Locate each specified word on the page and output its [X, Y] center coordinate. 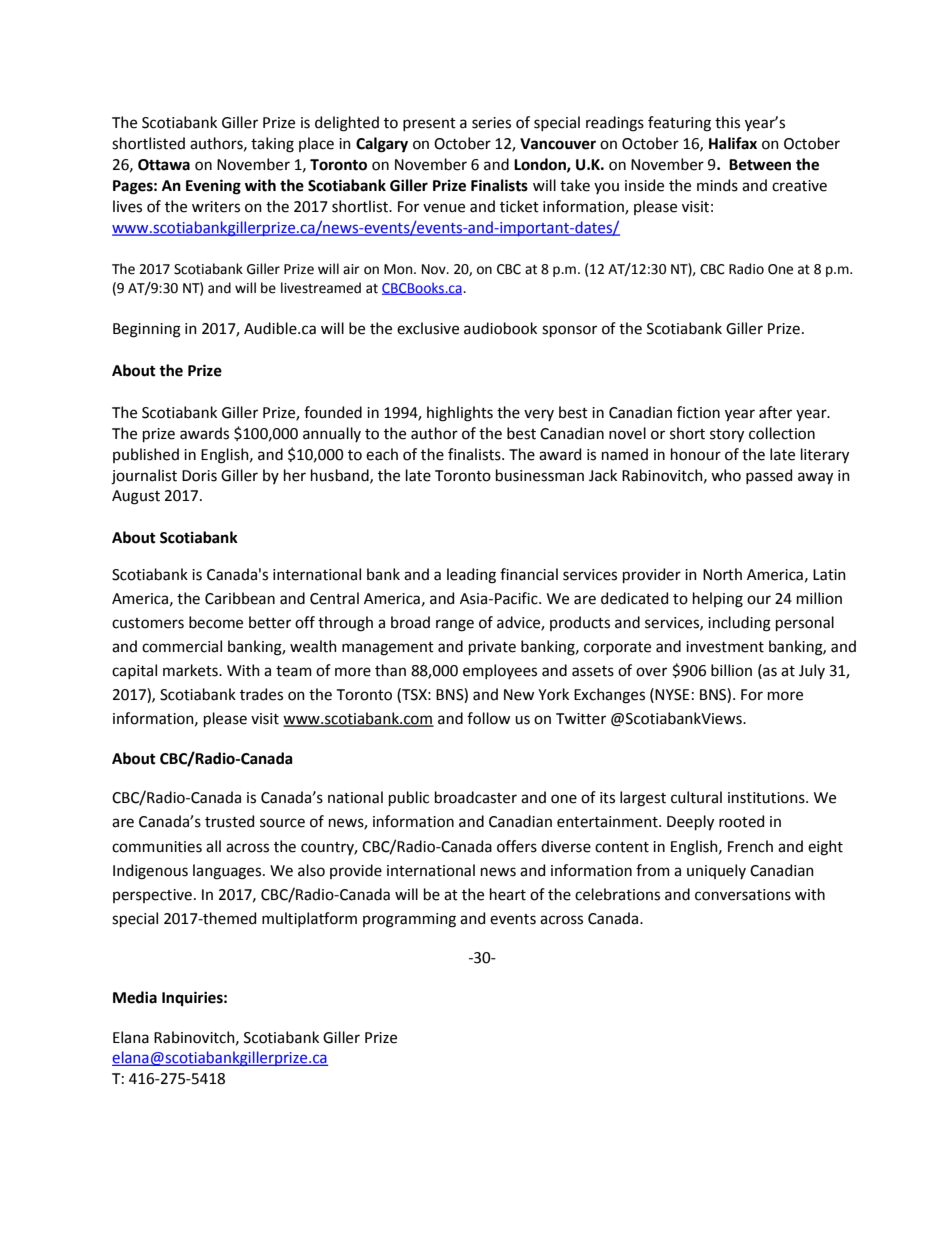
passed [769, 476]
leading [471, 576]
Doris [199, 476]
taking [272, 145]
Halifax [733, 143]
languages [228, 872]
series [491, 123]
